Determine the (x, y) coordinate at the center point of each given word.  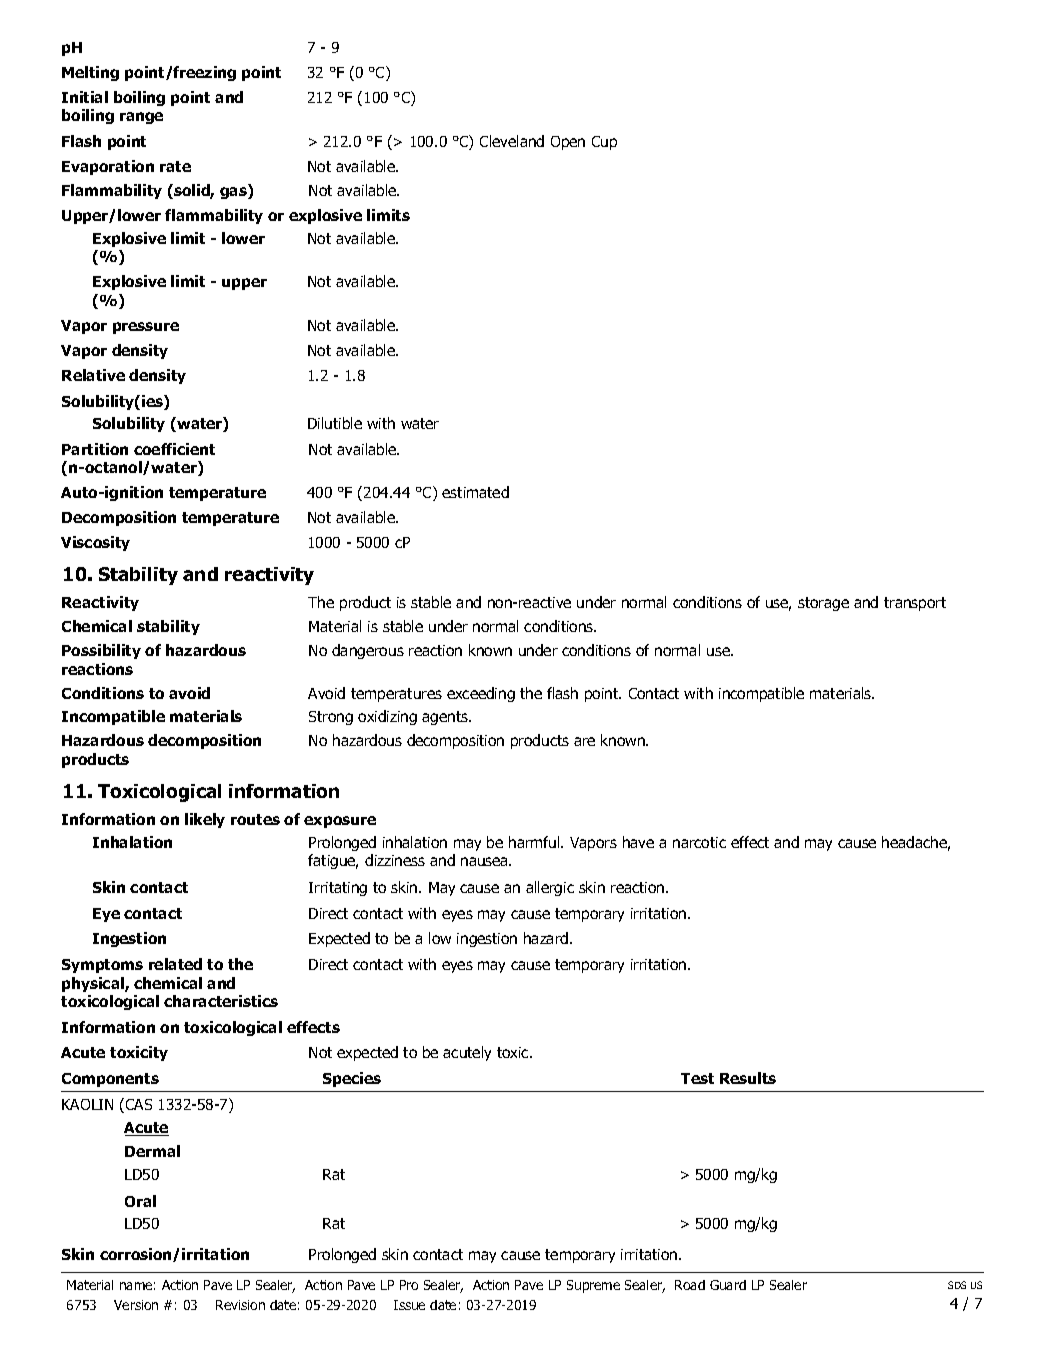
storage (823, 604)
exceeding (481, 694)
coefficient (174, 449)
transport (915, 604)
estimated (475, 492)
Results (748, 1078)
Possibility (101, 651)
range (141, 118)
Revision (240, 1305)
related (175, 964)
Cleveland (512, 141)
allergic (550, 888)
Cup (604, 143)
